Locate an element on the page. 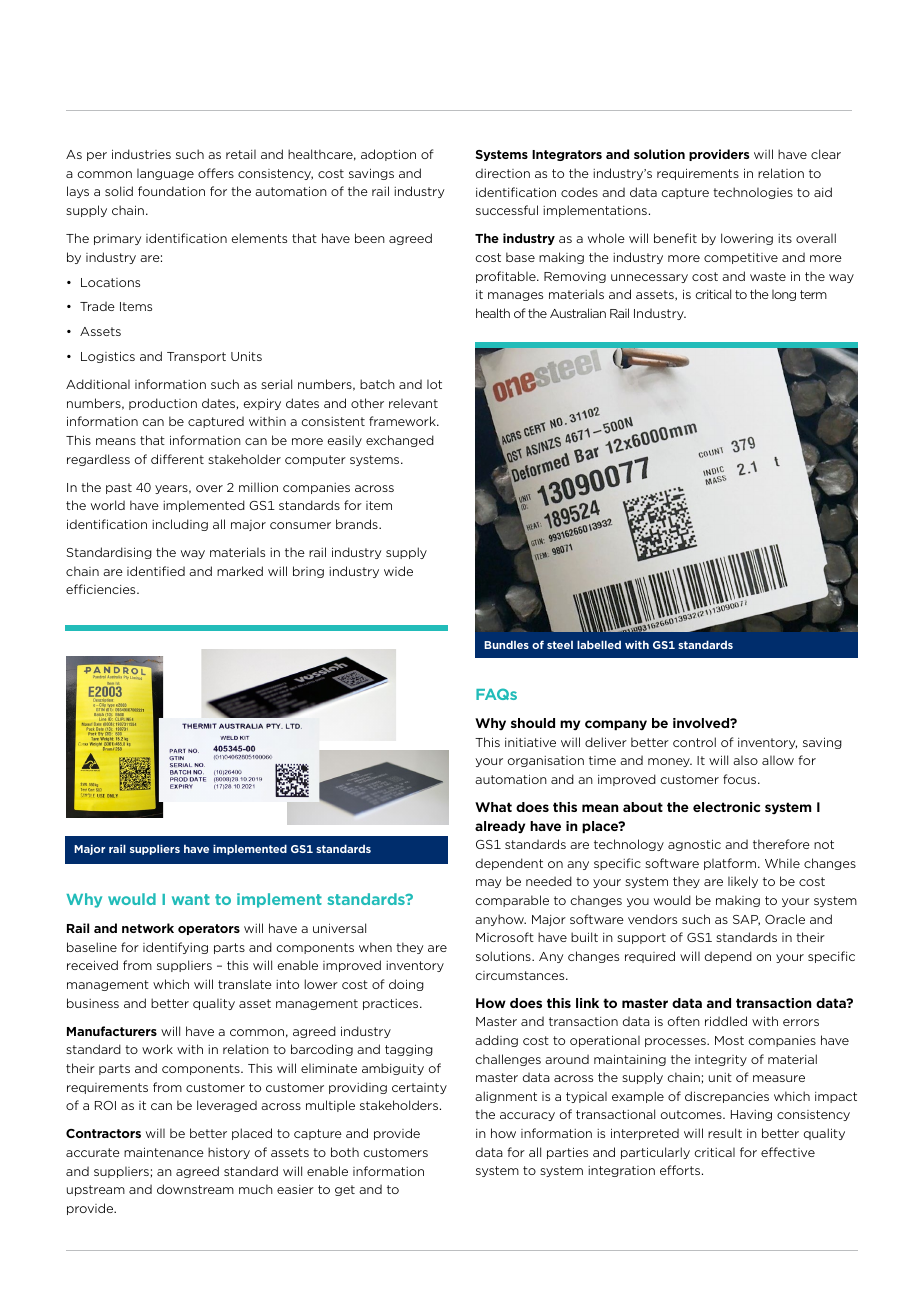 Image resolution: width=924 pixels, height=1308 pixels. efficiencies is located at coordinates (102, 589).
